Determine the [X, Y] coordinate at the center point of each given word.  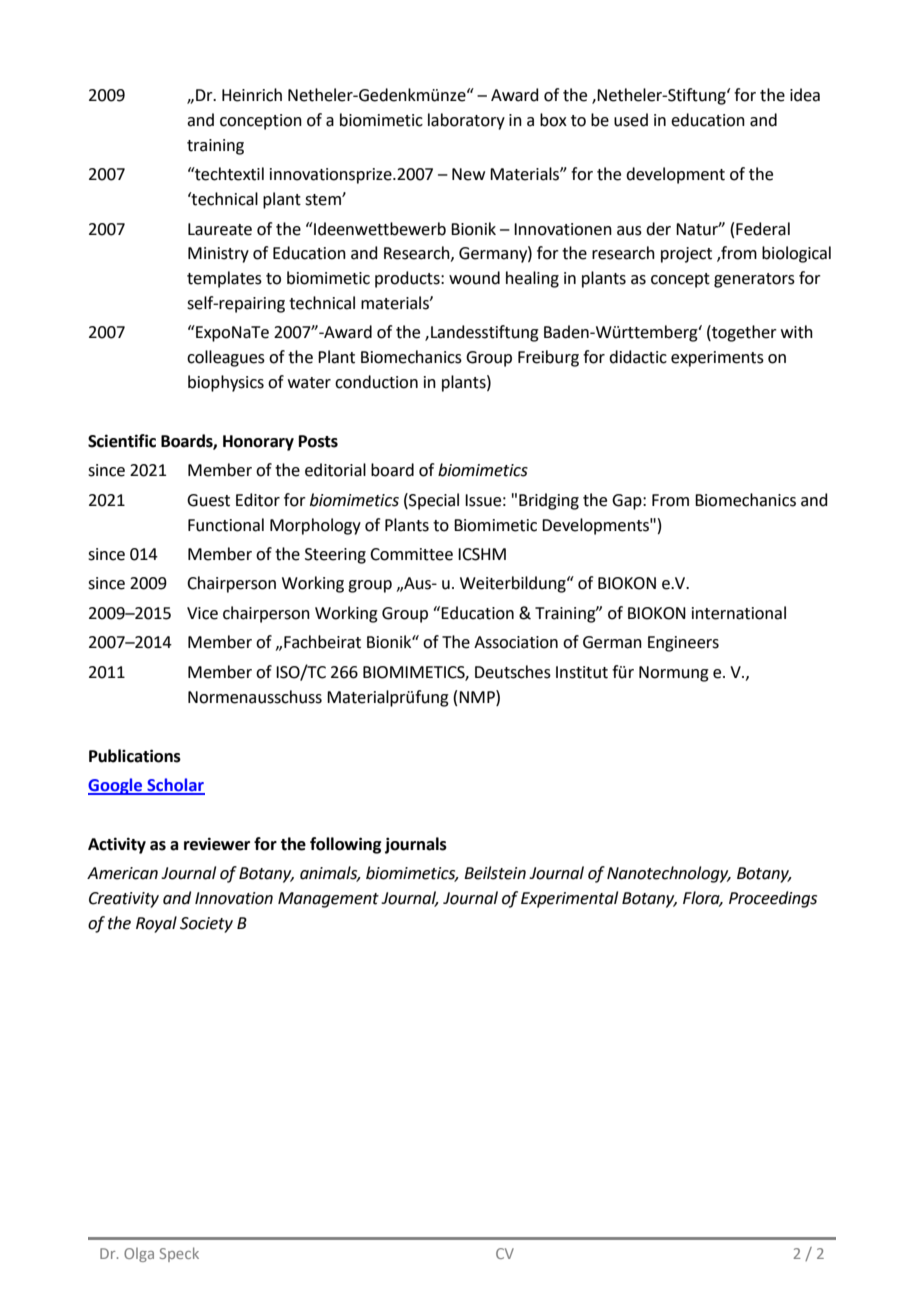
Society [206, 925]
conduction [376, 382]
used [631, 120]
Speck [179, 1254]
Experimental [569, 899]
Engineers [683, 644]
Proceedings [773, 899]
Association [516, 642]
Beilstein [495, 873]
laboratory [466, 121]
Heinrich [252, 95]
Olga [139, 1255]
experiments [717, 359]
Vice [202, 613]
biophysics [226, 383]
